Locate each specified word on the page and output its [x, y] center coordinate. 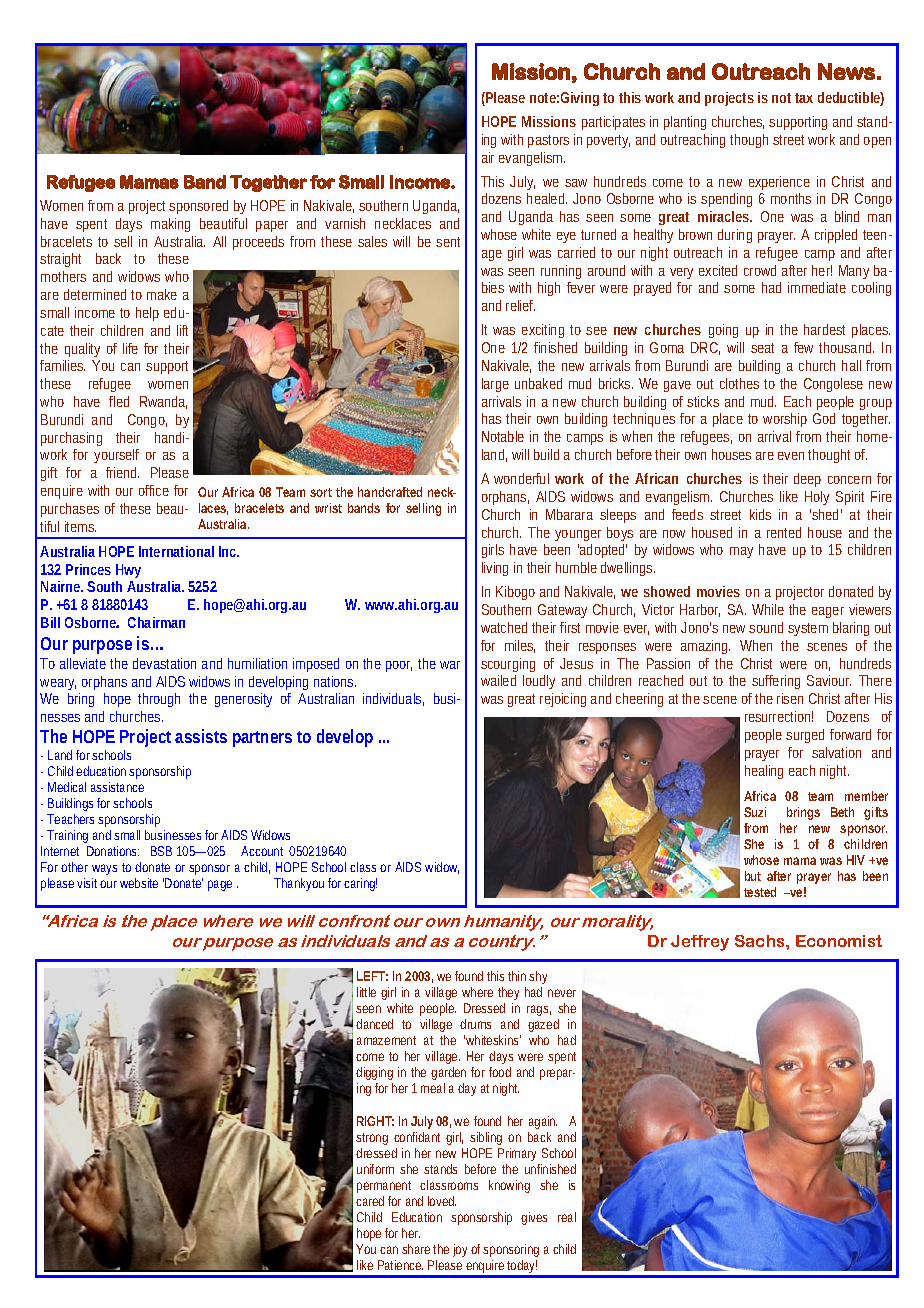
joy [460, 1250]
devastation [164, 663]
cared [370, 1201]
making [170, 225]
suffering [776, 682]
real [567, 1217]
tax [804, 98]
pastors [548, 141]
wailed [498, 680]
